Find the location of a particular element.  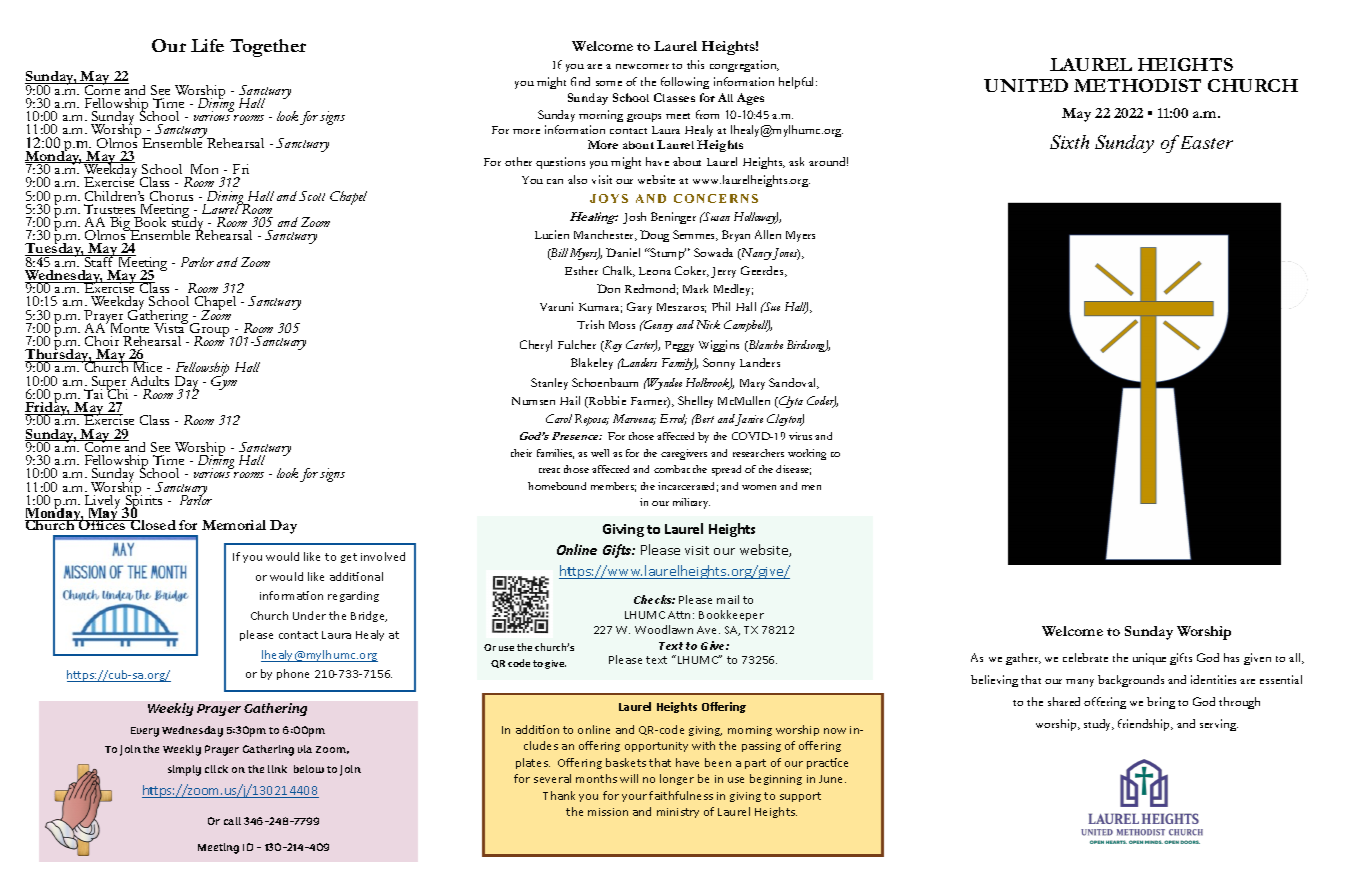

METHODIST is located at coordinates (1137, 85).
